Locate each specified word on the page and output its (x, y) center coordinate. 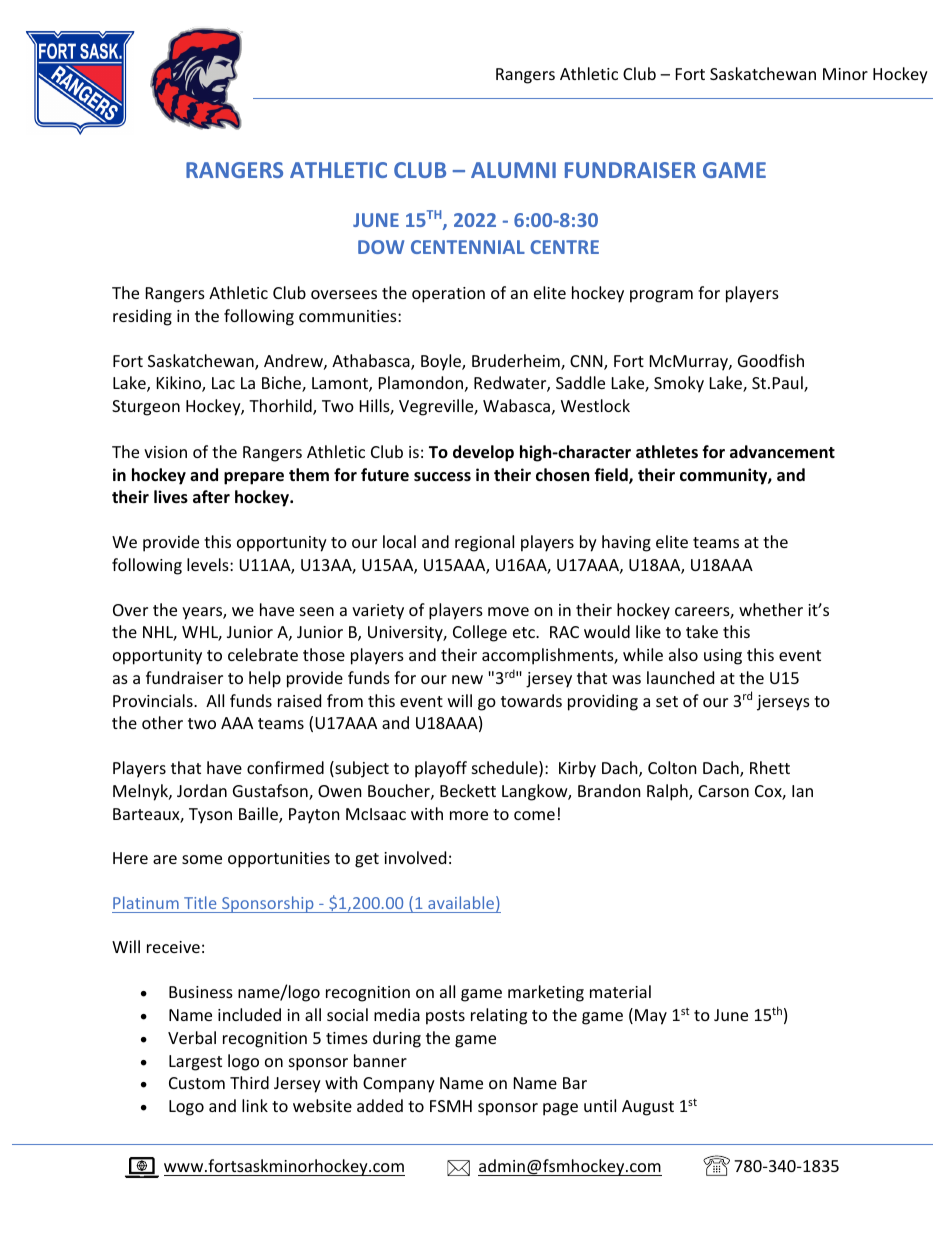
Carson (723, 791)
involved (415, 857)
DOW (381, 247)
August (648, 1108)
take (702, 631)
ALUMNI (513, 170)
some (202, 859)
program (661, 296)
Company (399, 1085)
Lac (223, 383)
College (480, 633)
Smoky (679, 384)
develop (483, 453)
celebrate (263, 654)
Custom (197, 1083)
